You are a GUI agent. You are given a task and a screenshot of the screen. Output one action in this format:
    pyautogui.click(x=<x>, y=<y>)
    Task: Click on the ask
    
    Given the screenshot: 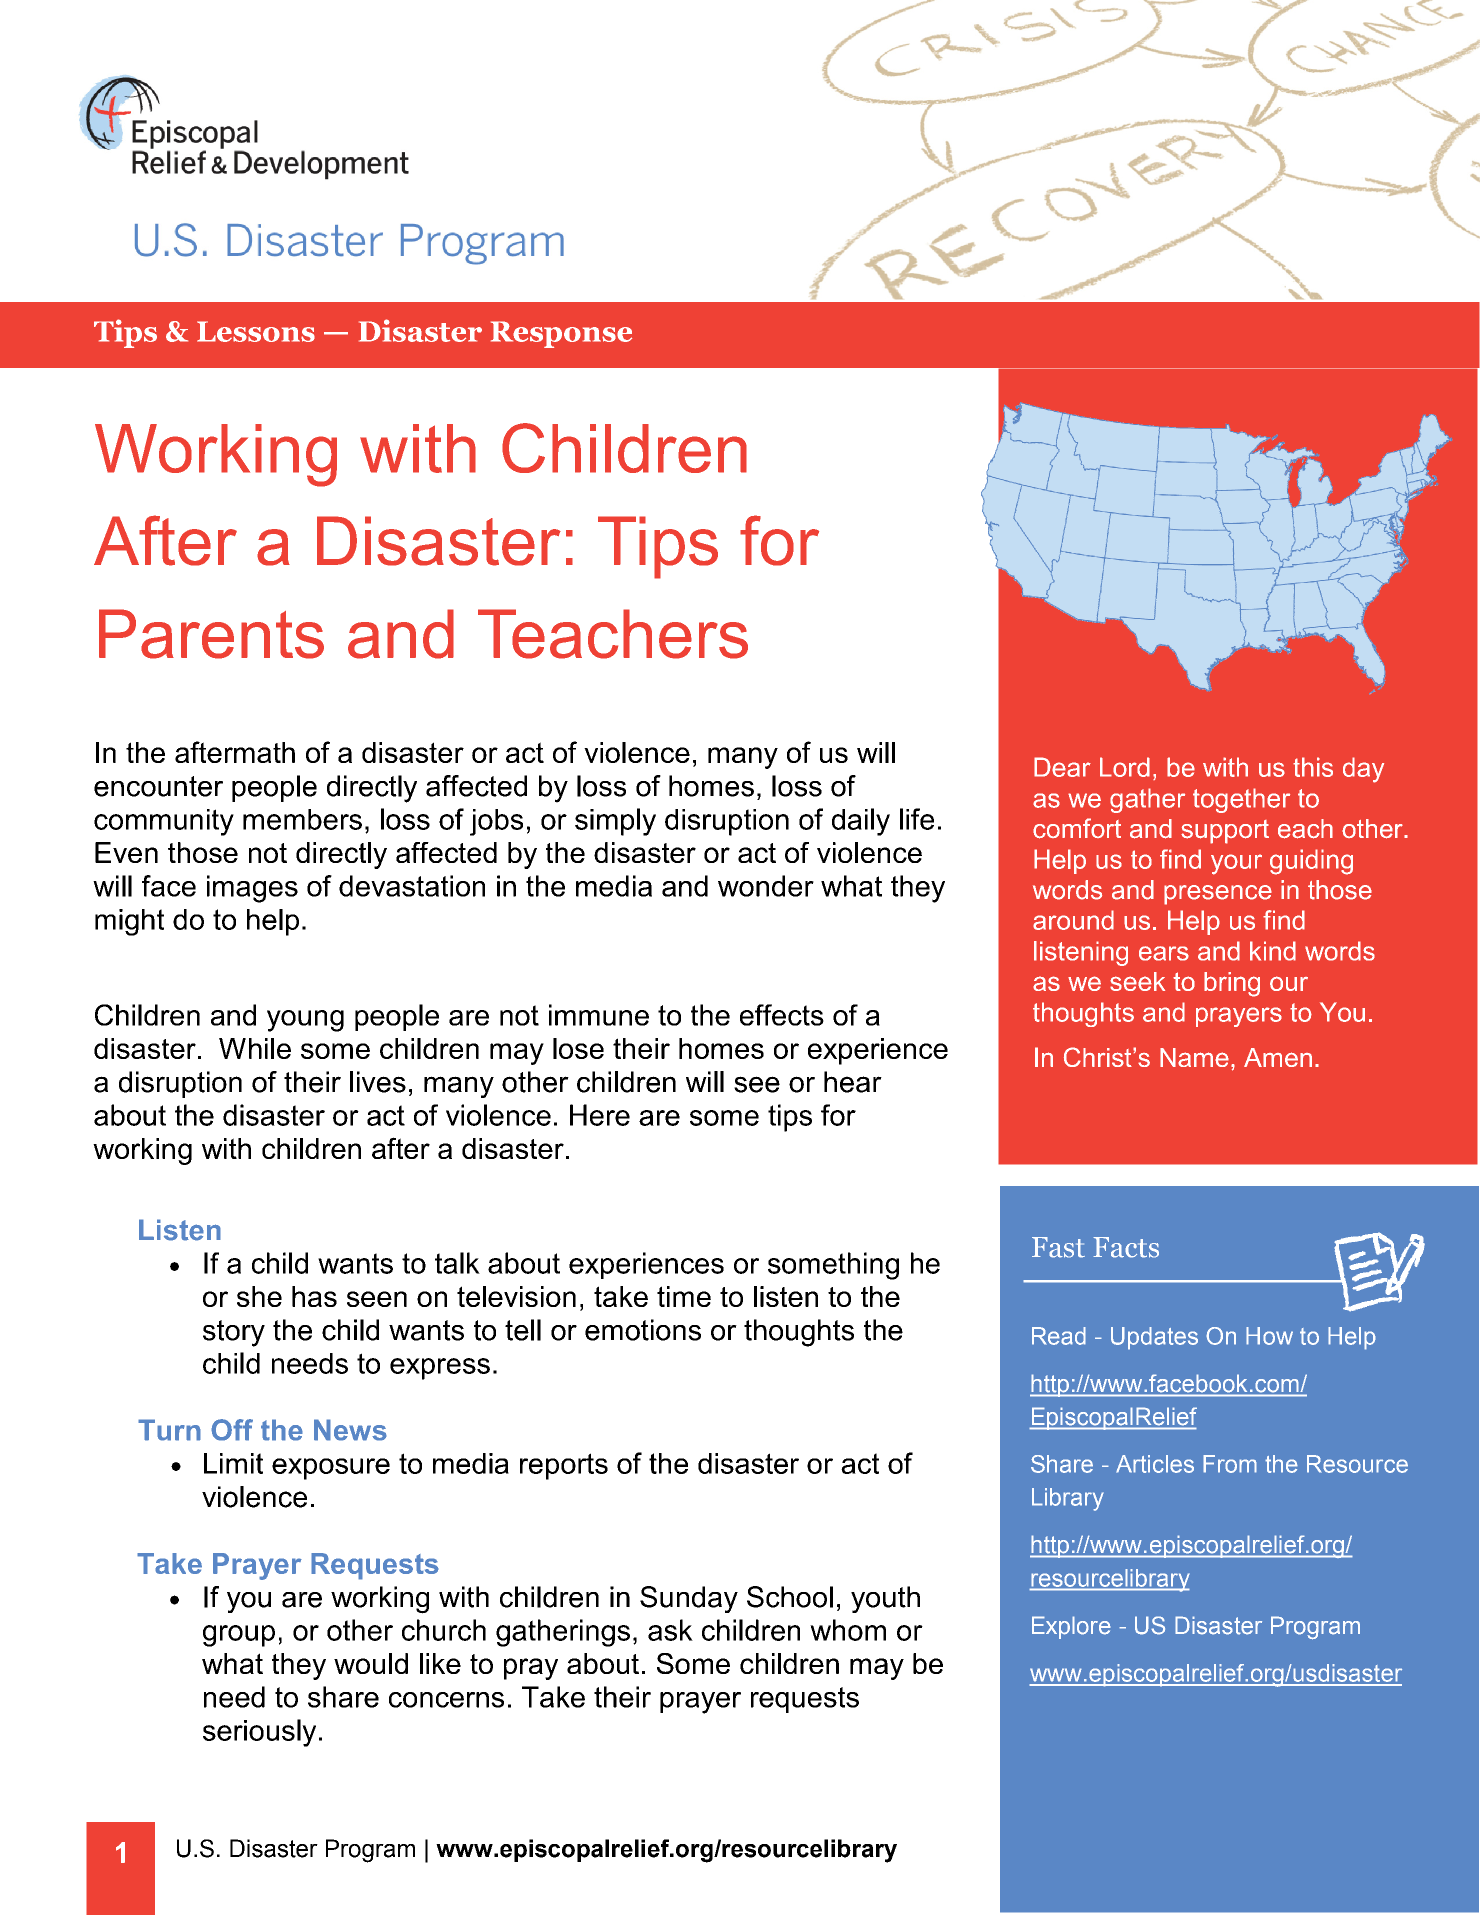 What is the action you would take?
    pyautogui.click(x=670, y=1630)
